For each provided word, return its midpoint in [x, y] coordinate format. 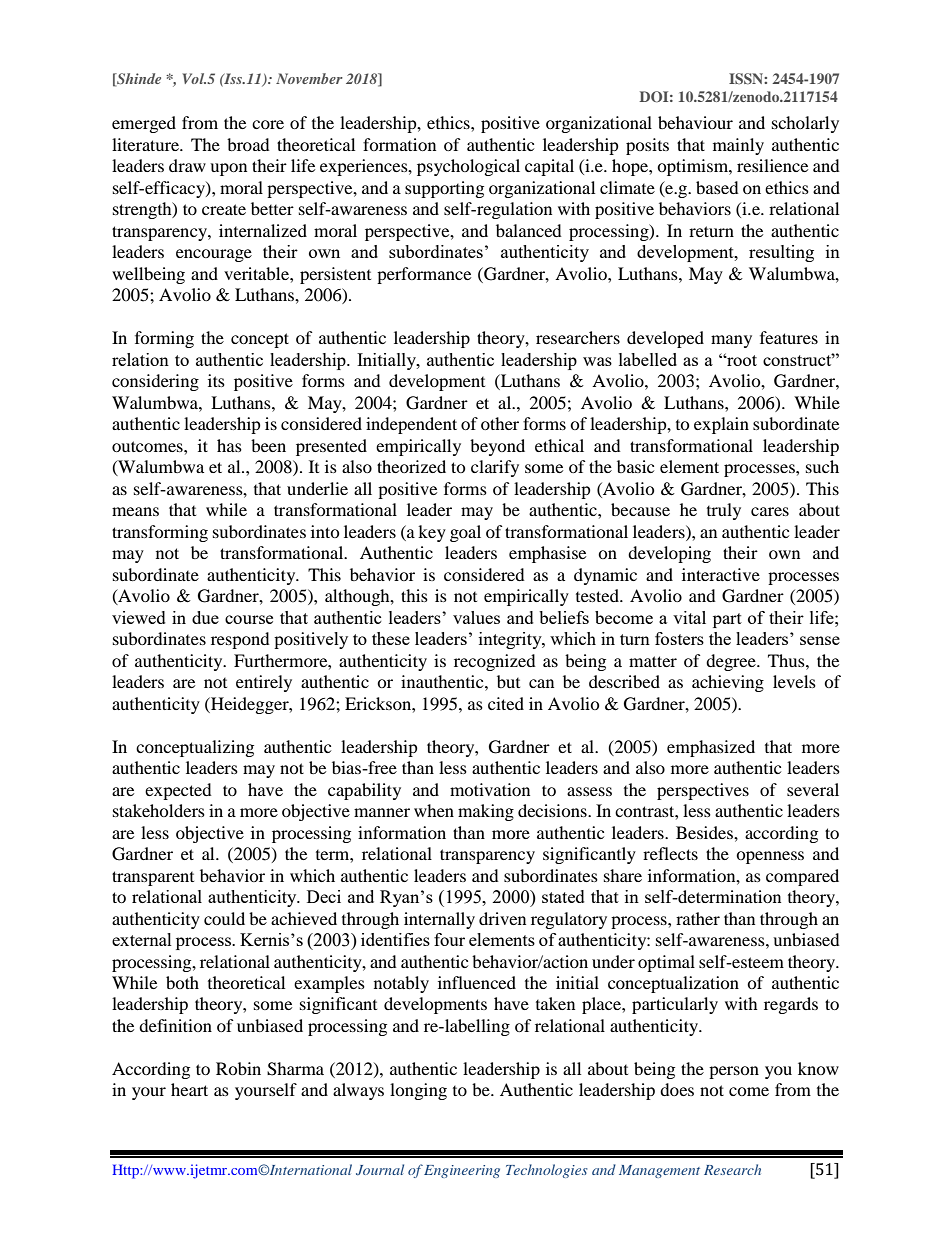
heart [189, 1089]
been [268, 445]
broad [248, 144]
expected [178, 791]
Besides [705, 832]
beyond [497, 447]
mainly [738, 146]
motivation [490, 789]
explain [721, 425]
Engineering [462, 1171]
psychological [468, 167]
